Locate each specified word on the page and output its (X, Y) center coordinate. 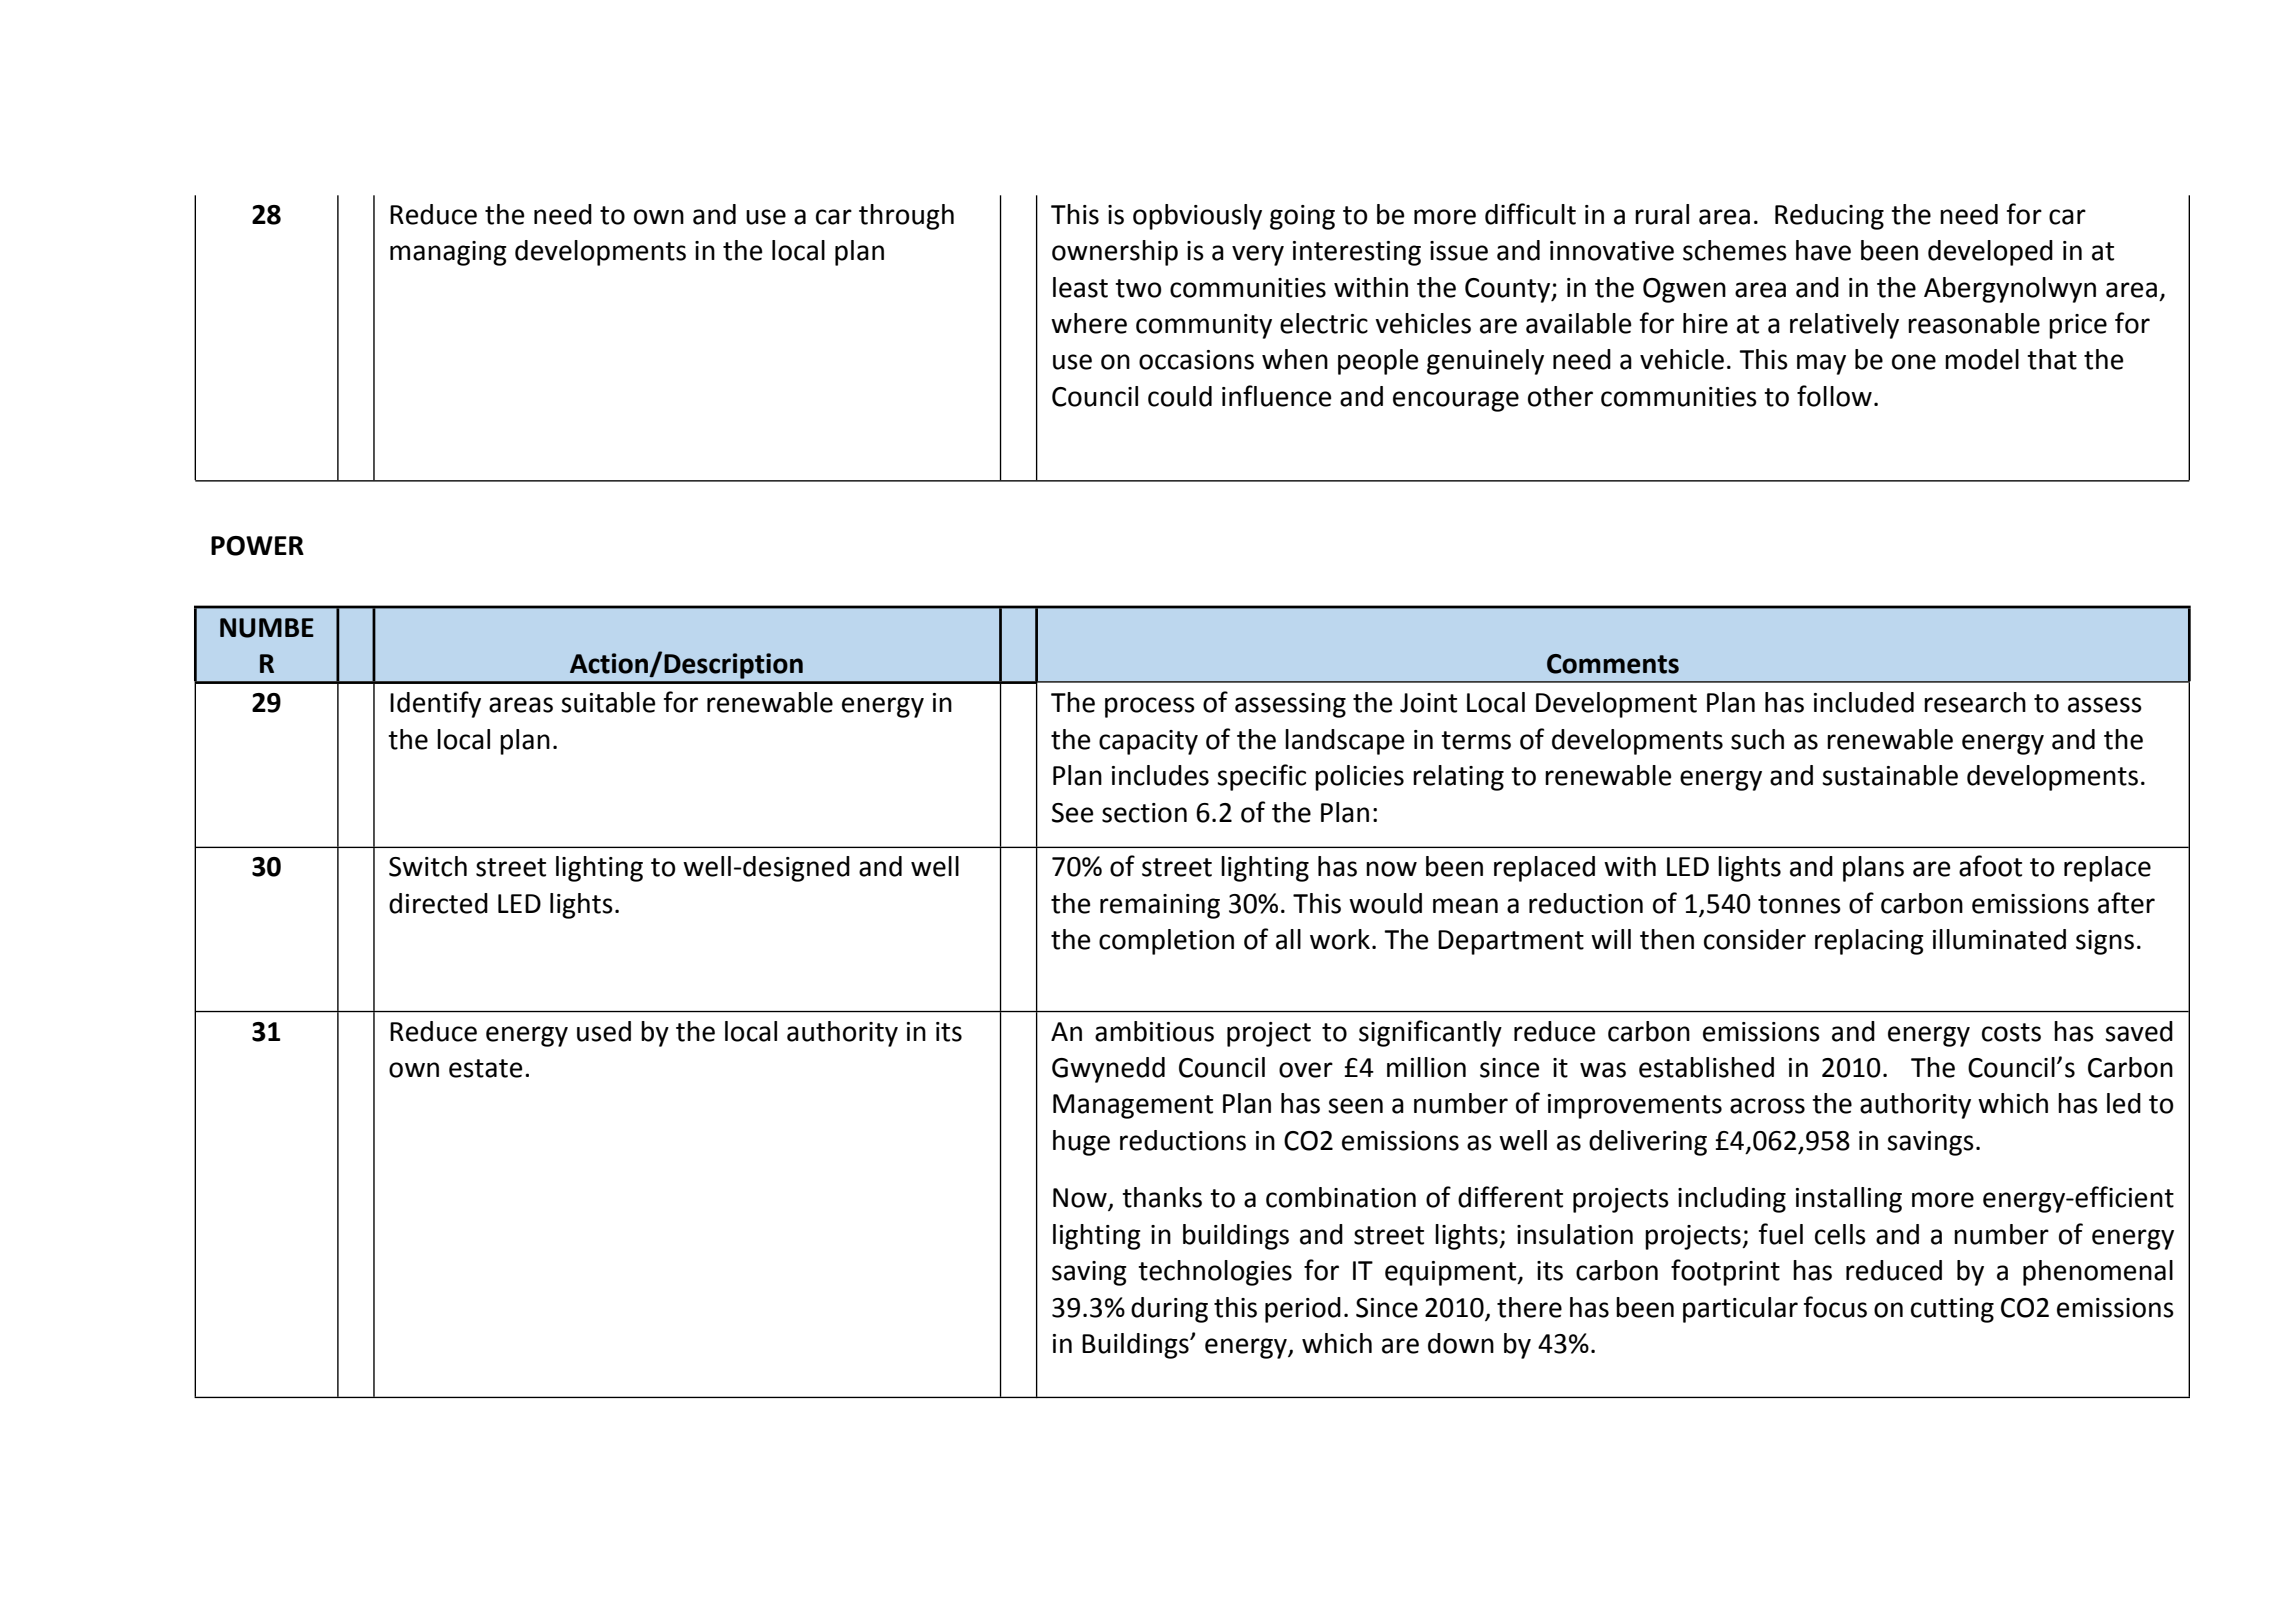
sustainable (1890, 775)
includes (1160, 775)
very (1258, 255)
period (1303, 1310)
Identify (435, 704)
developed (1990, 253)
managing (448, 253)
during (1169, 1310)
